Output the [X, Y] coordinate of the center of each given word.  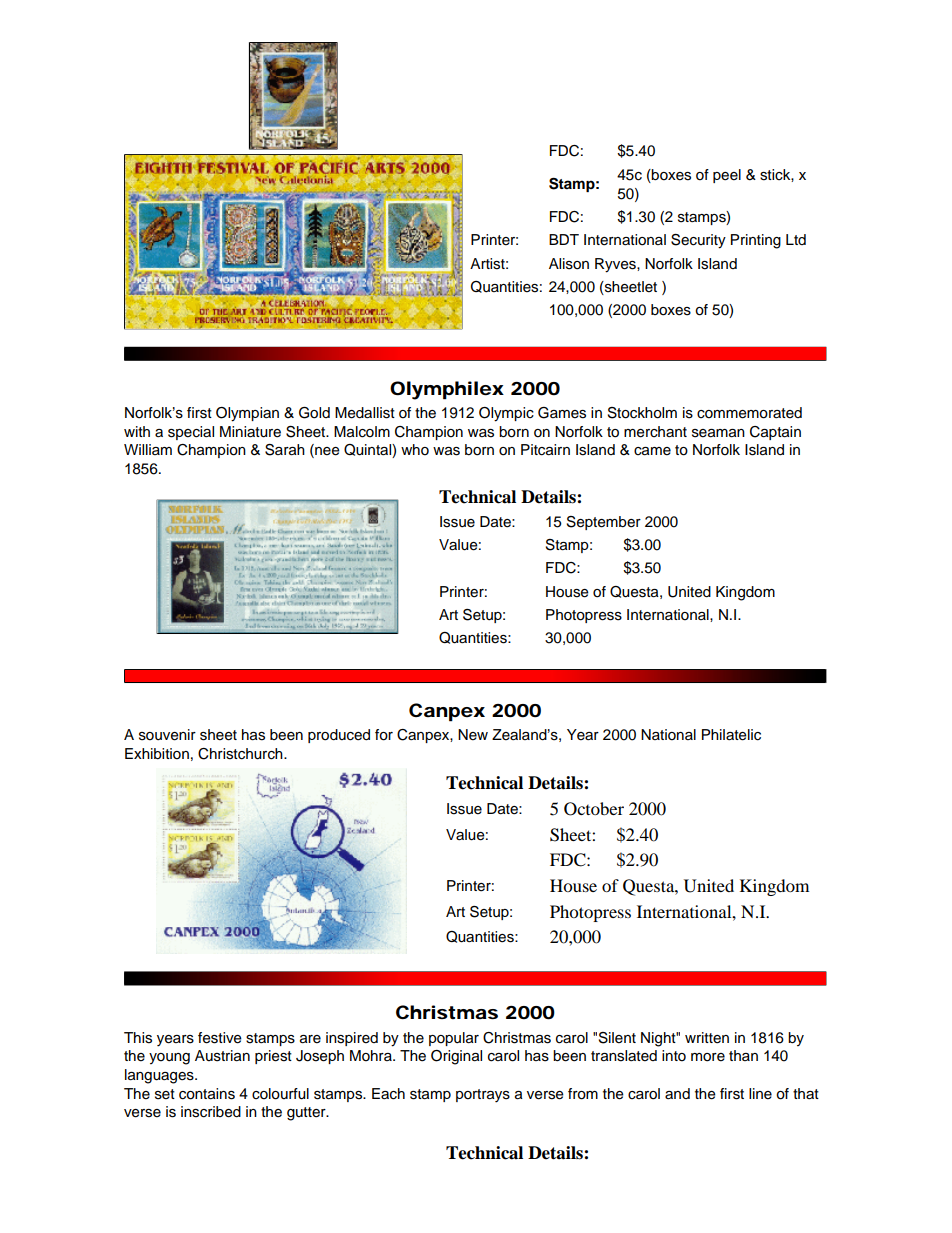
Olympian [247, 414]
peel [727, 176]
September [604, 523]
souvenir [167, 735]
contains [207, 1094]
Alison [569, 264]
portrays [483, 1096]
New [473, 735]
